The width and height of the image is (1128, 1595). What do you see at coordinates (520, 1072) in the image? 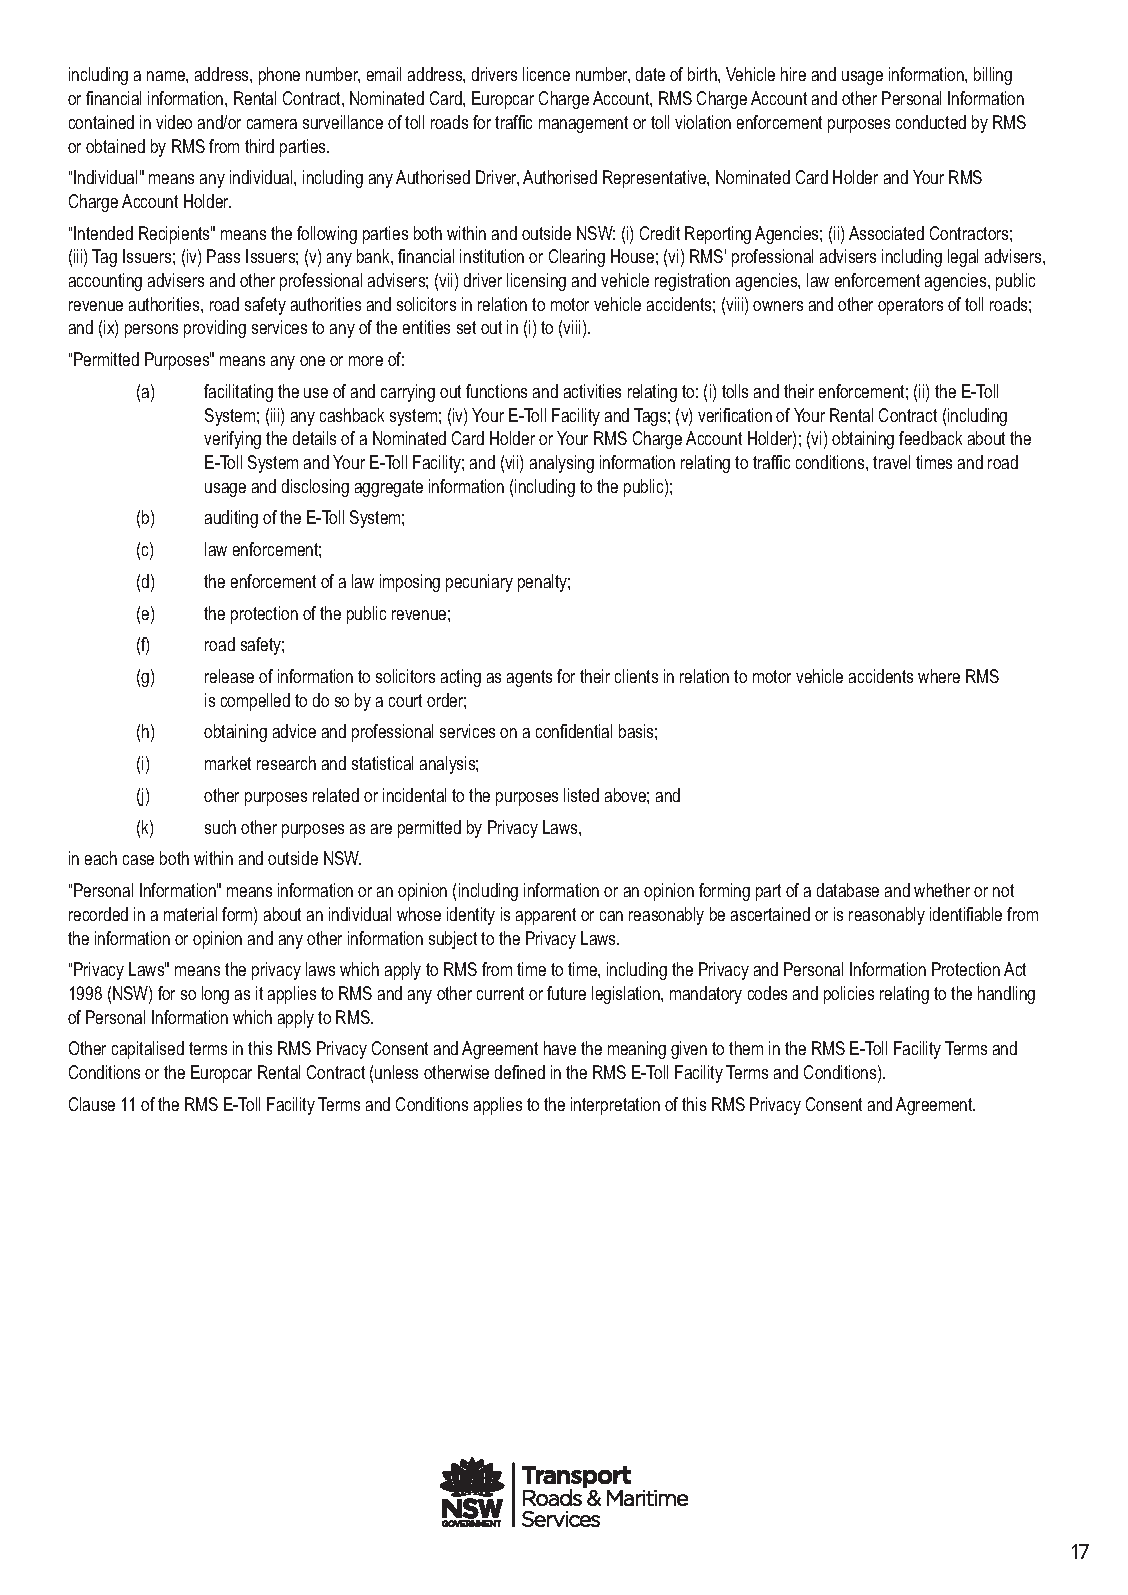
I see `defined` at bounding box center [520, 1072].
